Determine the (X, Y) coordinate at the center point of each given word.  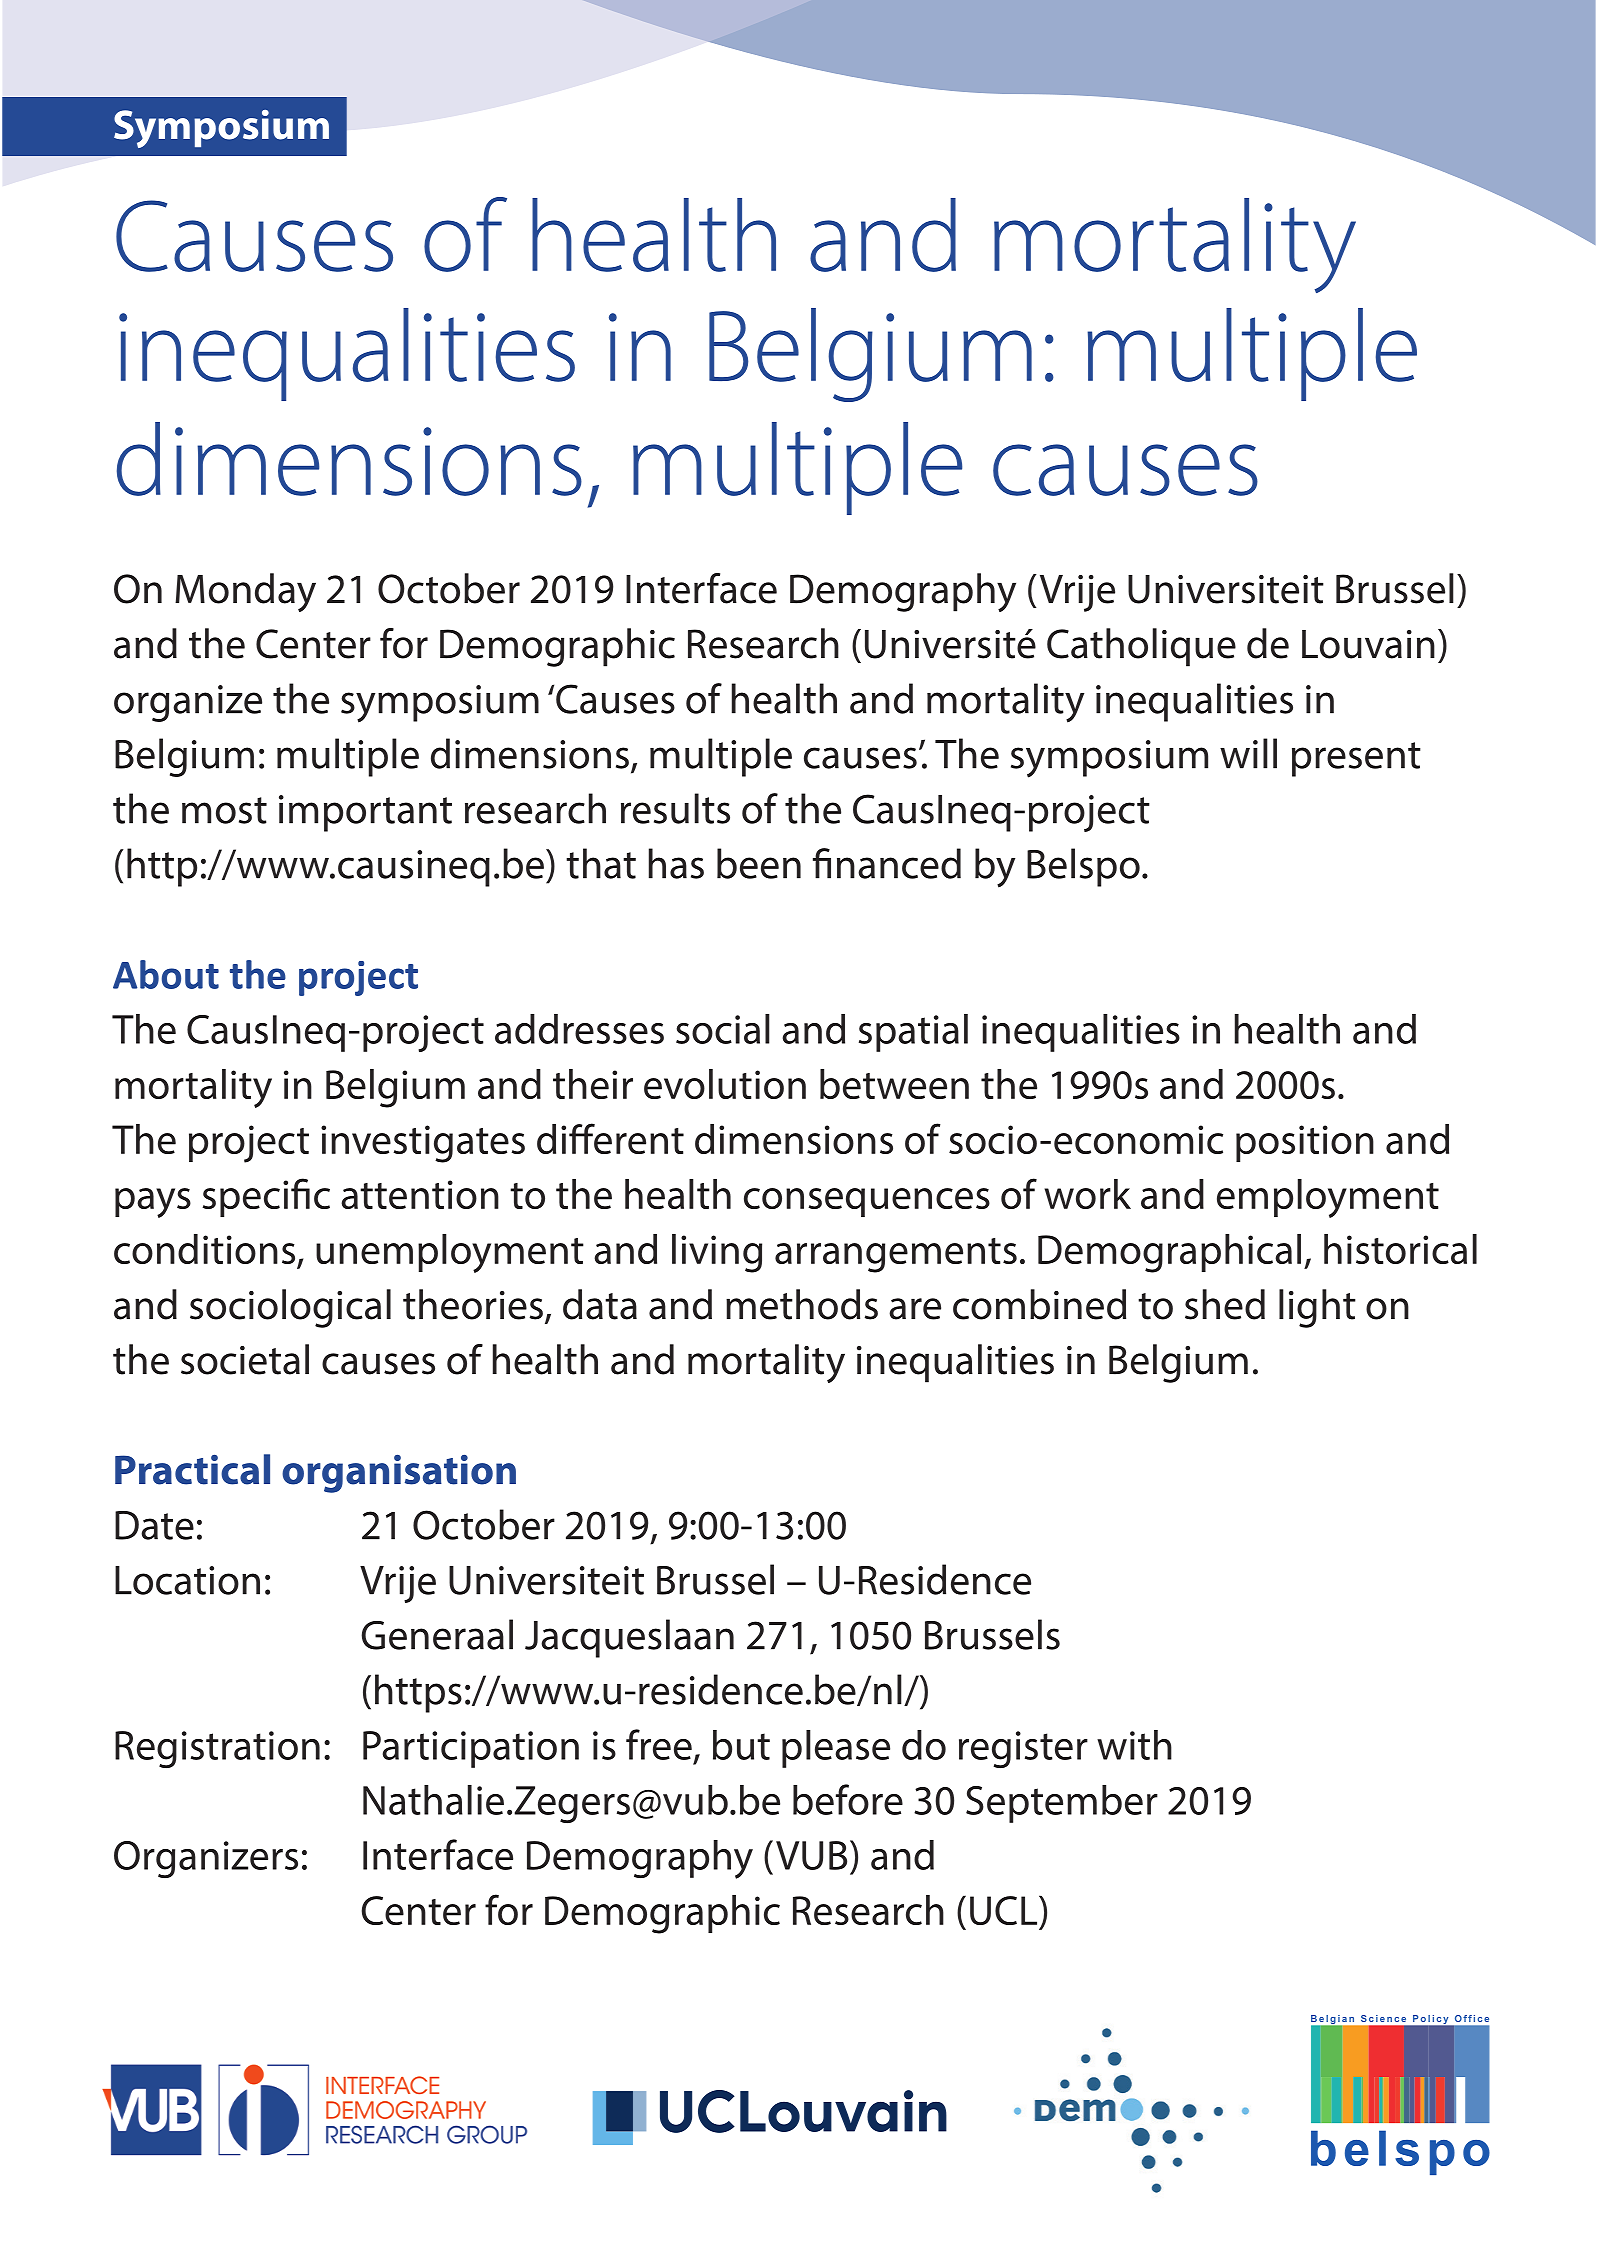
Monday (245, 592)
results (675, 808)
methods (802, 1304)
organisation (399, 1474)
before (848, 1799)
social (723, 1029)
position (1305, 1143)
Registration (217, 1749)
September (1062, 1804)
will (1248, 753)
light (1317, 1308)
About (166, 974)
